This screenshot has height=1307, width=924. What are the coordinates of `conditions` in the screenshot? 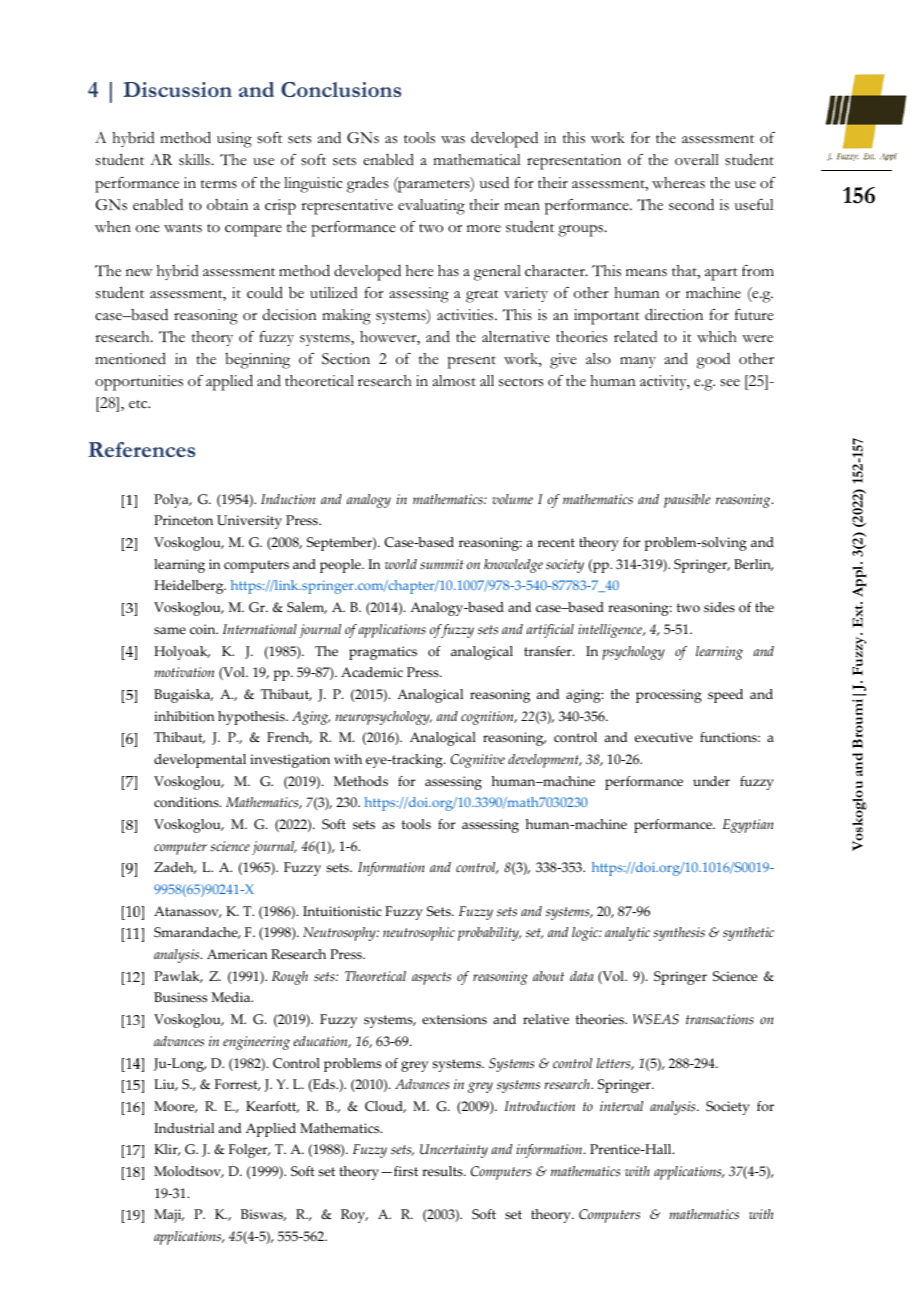 It's located at (187, 802).
